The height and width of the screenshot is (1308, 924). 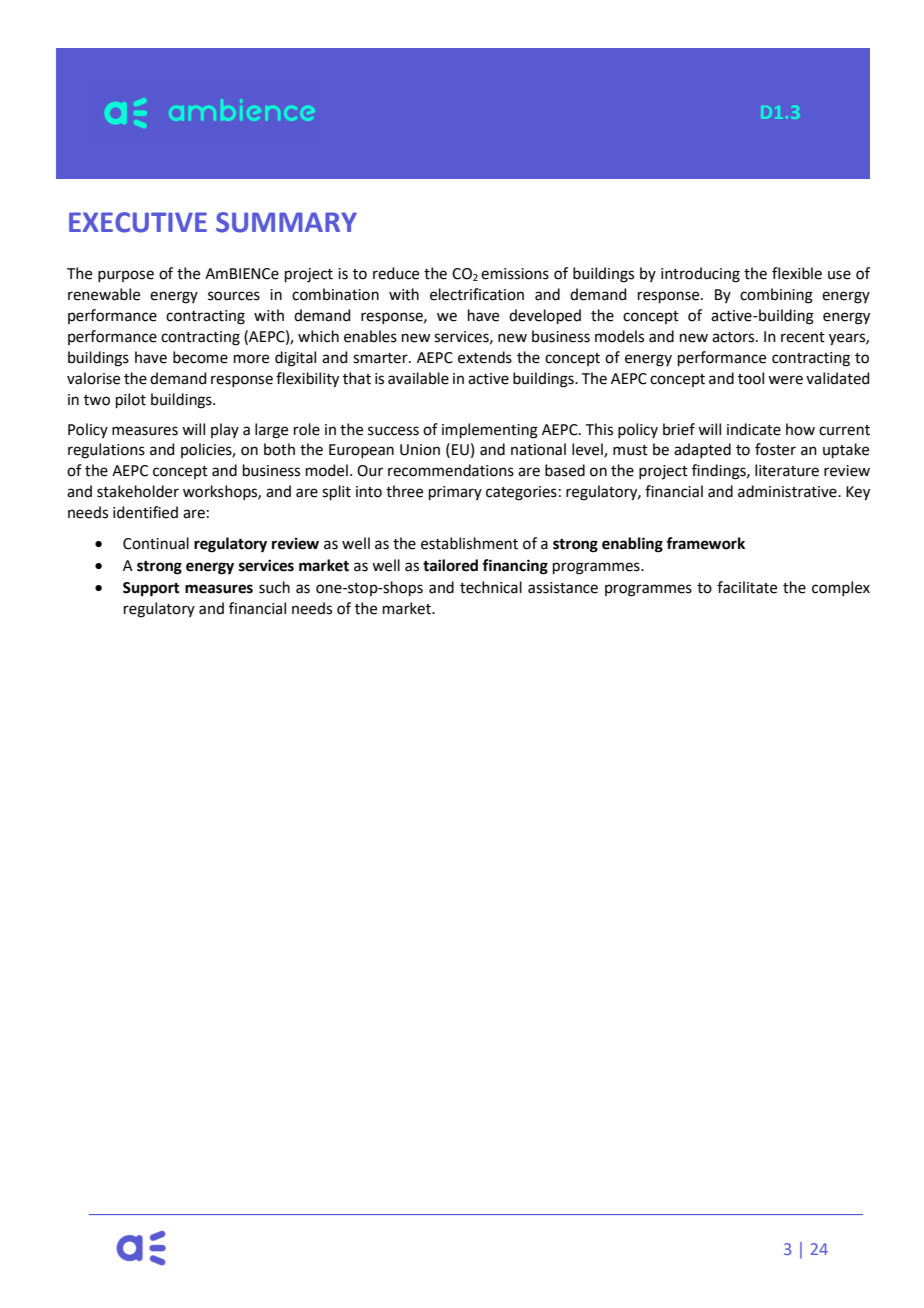 What do you see at coordinates (138, 222) in the screenshot?
I see `EXECUTIVE` at bounding box center [138, 222].
